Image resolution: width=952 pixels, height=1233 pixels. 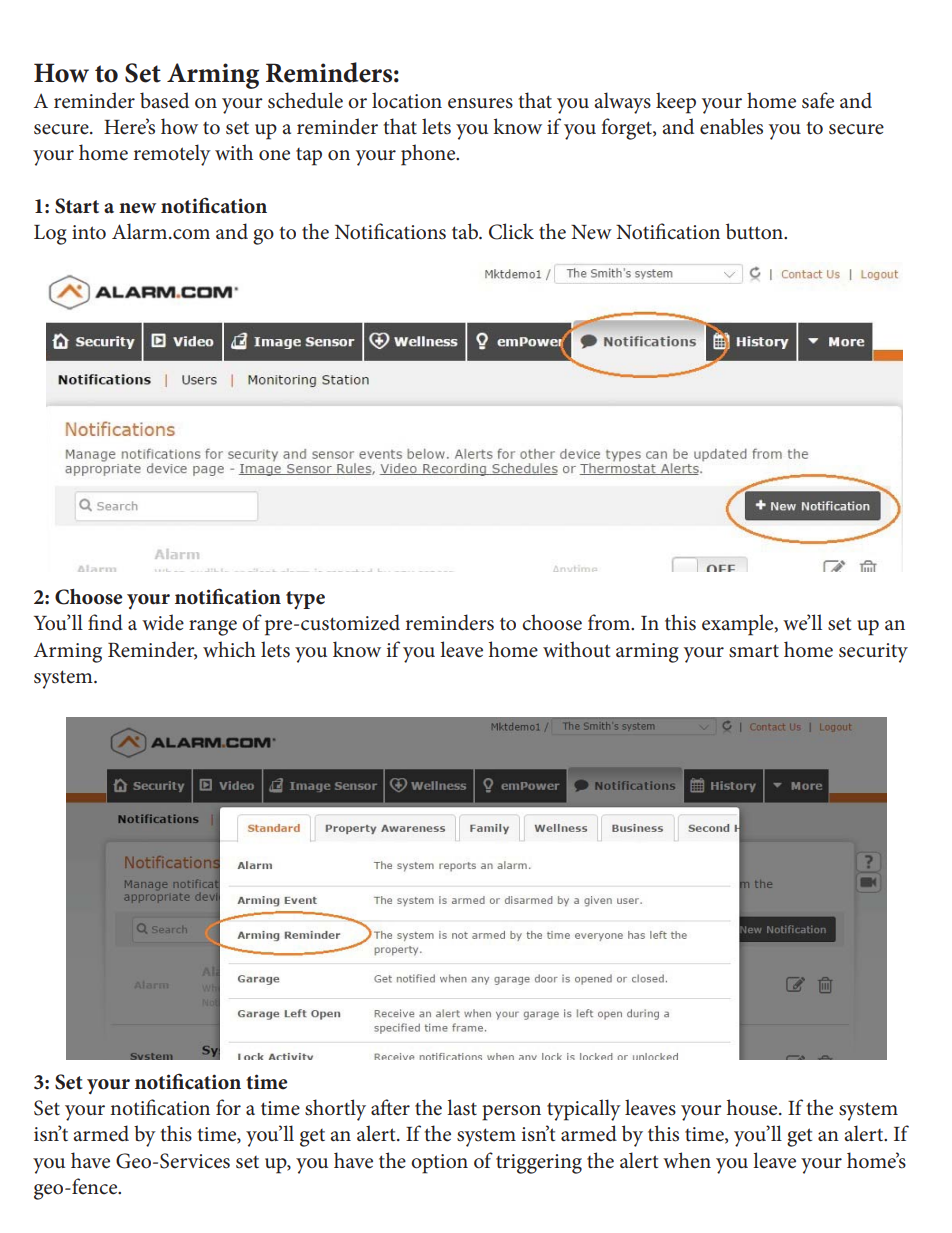 I want to click on tab, so click(x=466, y=231).
